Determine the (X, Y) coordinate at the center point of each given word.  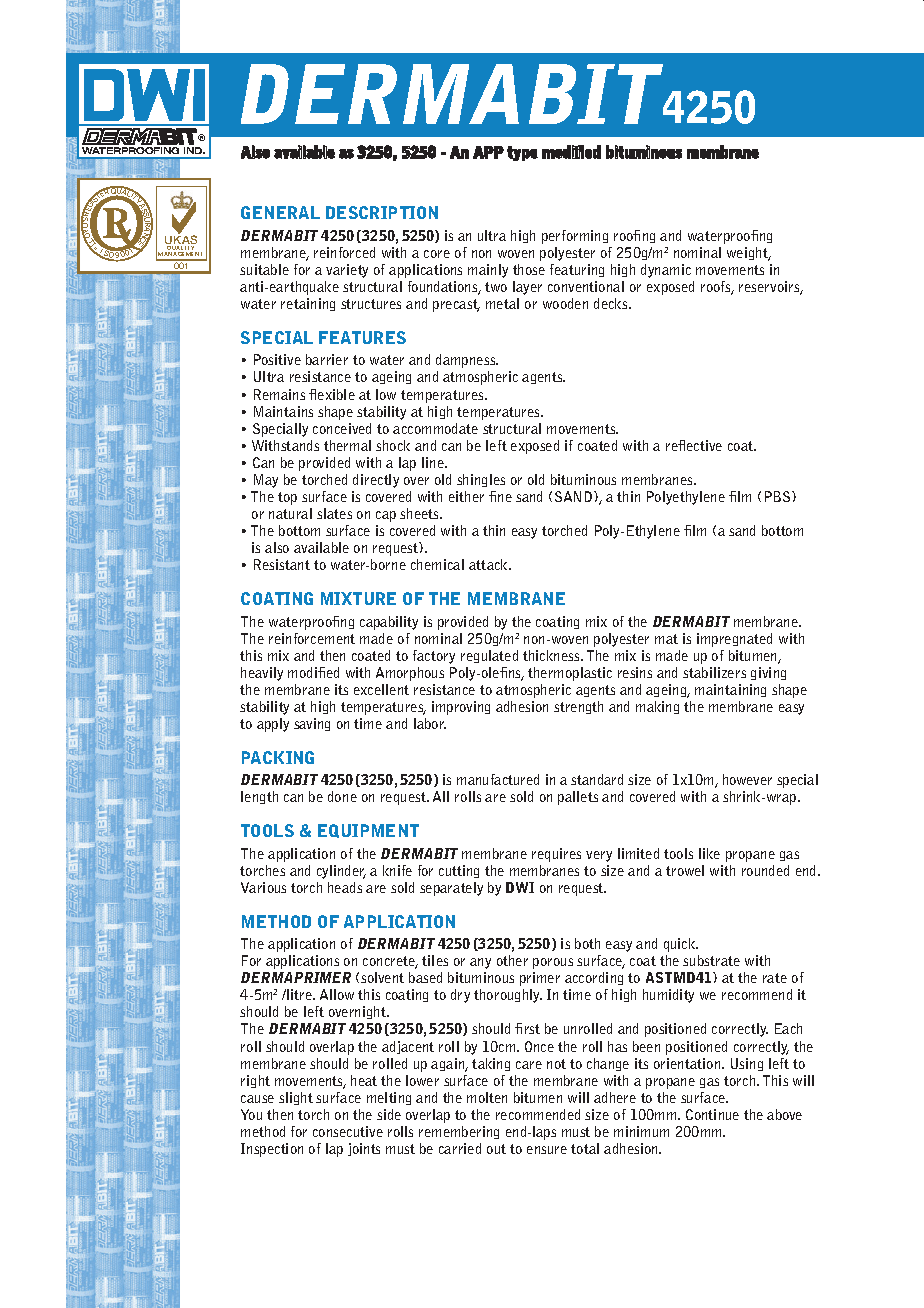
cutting (459, 871)
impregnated (734, 640)
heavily (262, 674)
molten (487, 1097)
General (280, 212)
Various (263, 887)
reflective (694, 445)
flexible (332, 394)
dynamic (666, 271)
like (709, 853)
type (522, 153)
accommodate (435, 428)
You (251, 1114)
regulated (489, 656)
